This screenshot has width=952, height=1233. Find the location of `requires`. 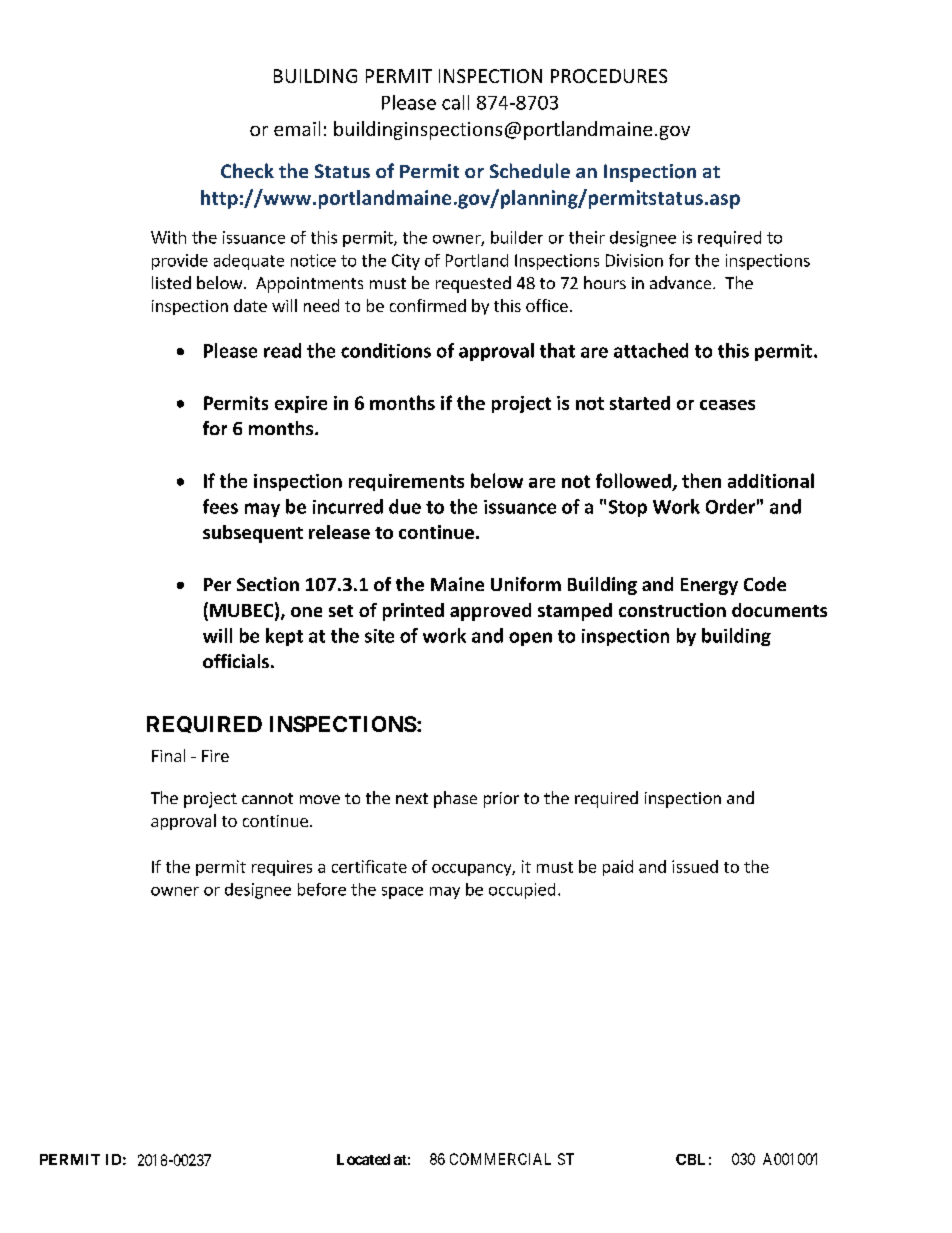

requires is located at coordinates (282, 868).
